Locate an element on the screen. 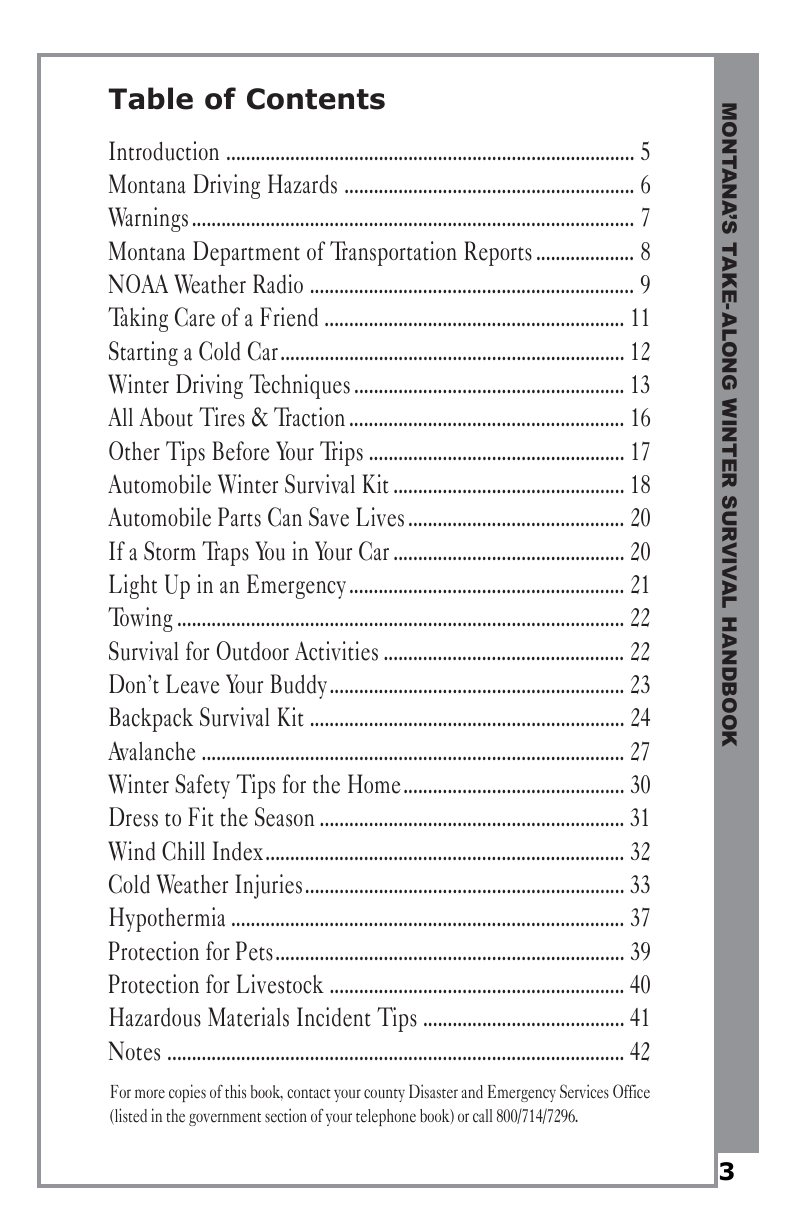  Trips is located at coordinates (341, 453).
